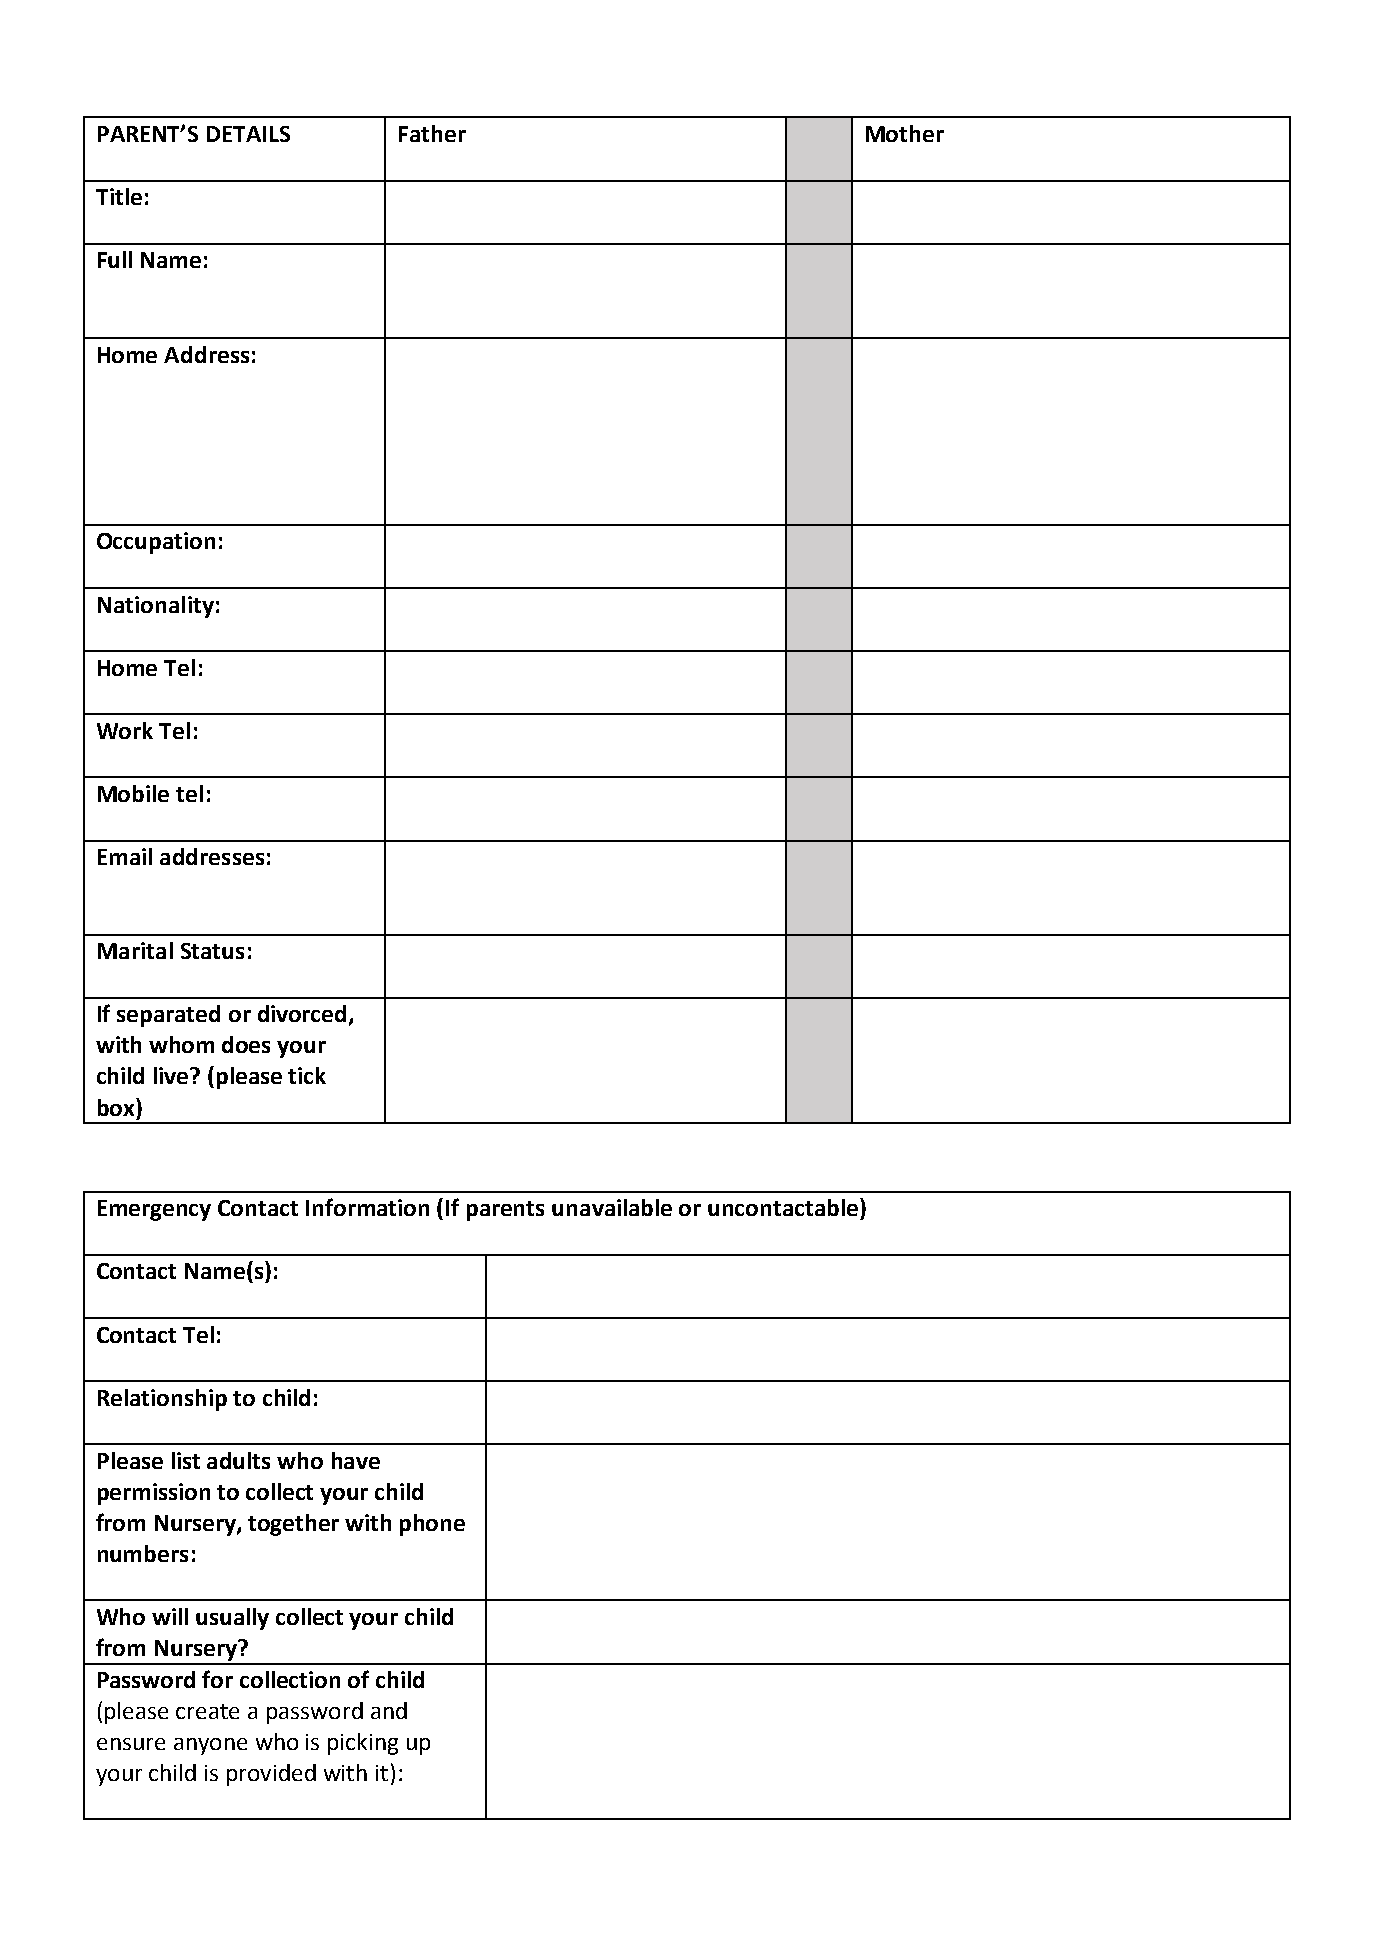 The height and width of the document is (1943, 1373). I want to click on Mother, so click(905, 133).
